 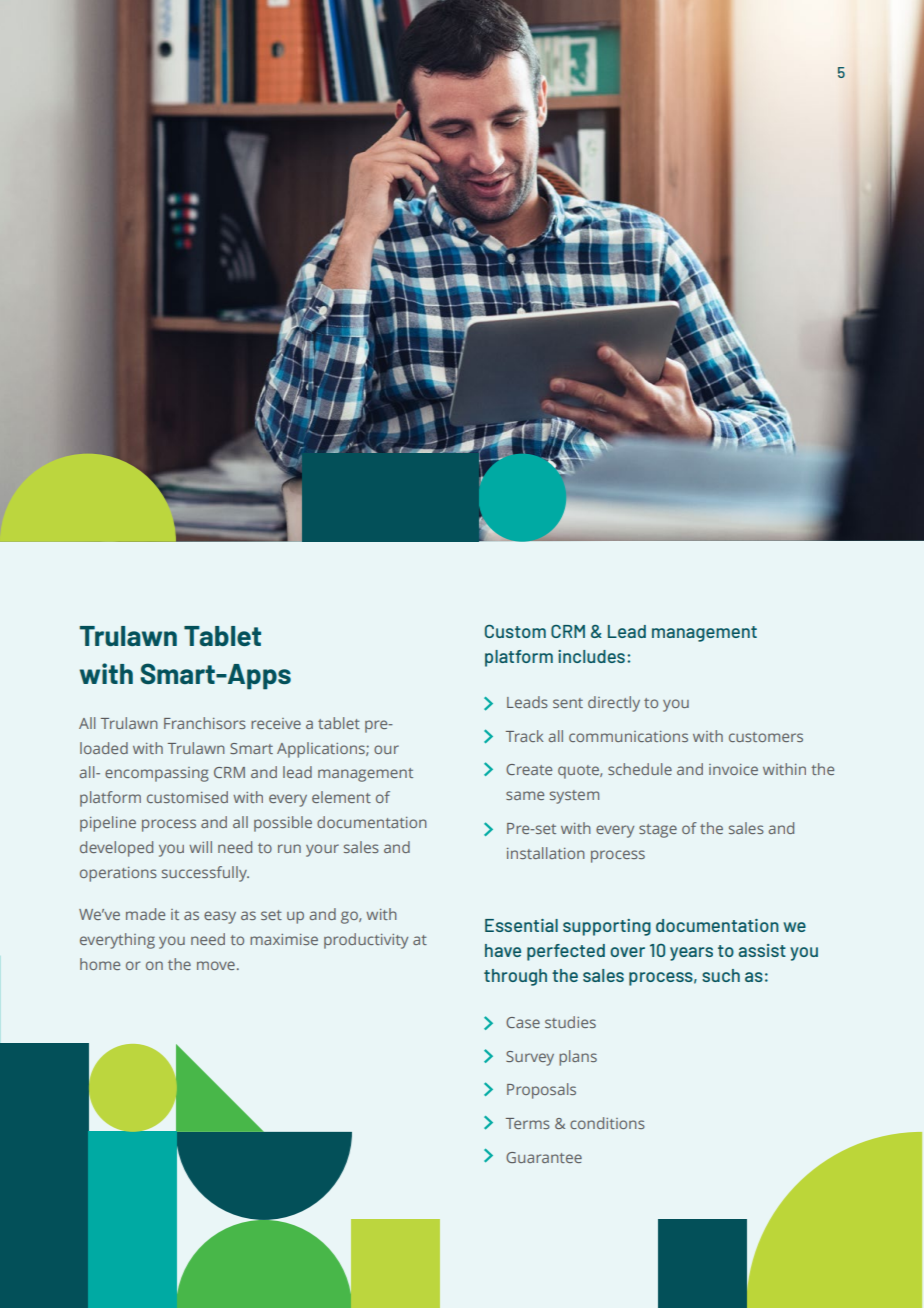 What do you see at coordinates (607, 927) in the screenshot?
I see `supporting` at bounding box center [607, 927].
